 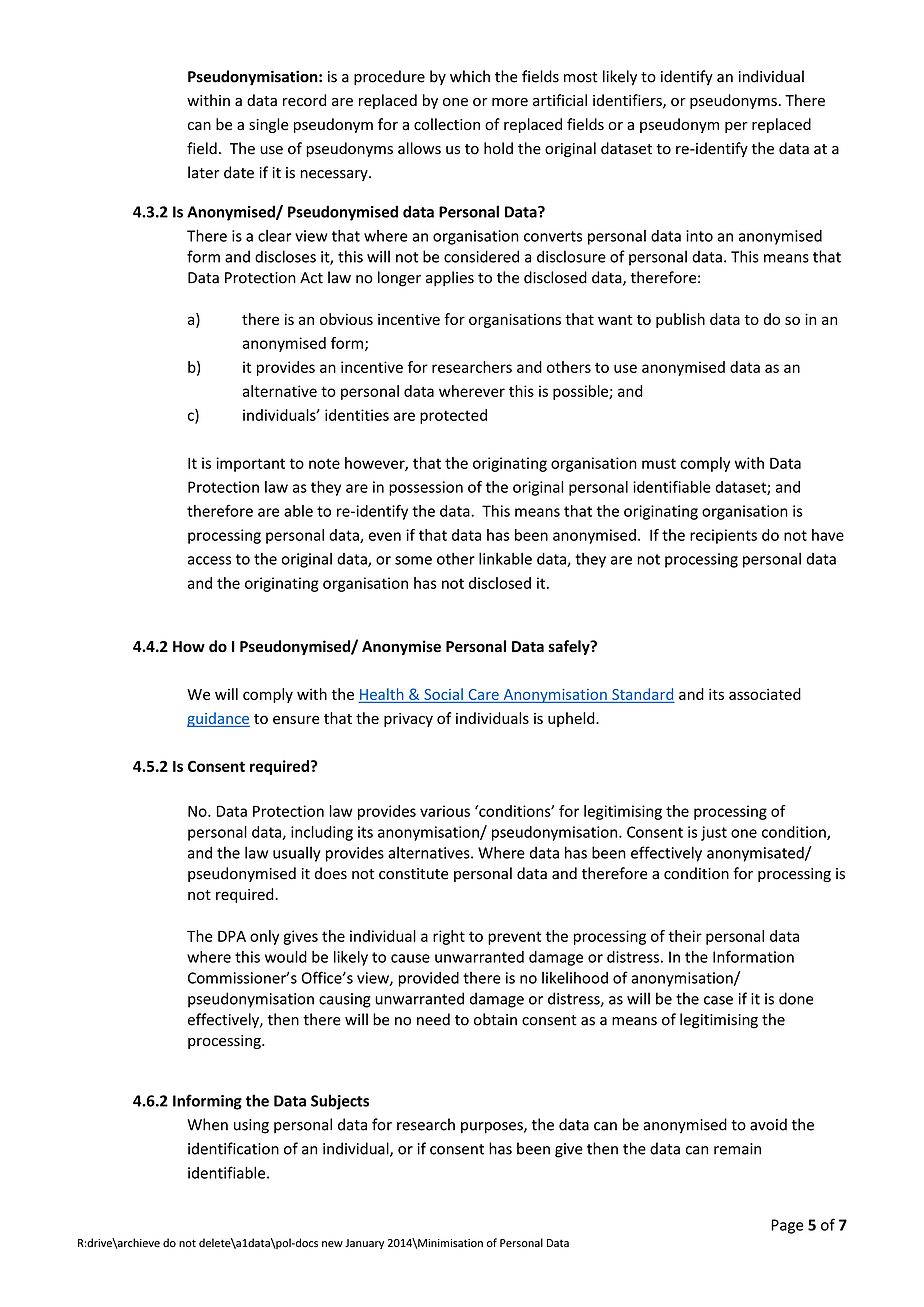 I want to click on Care, so click(x=483, y=696).
